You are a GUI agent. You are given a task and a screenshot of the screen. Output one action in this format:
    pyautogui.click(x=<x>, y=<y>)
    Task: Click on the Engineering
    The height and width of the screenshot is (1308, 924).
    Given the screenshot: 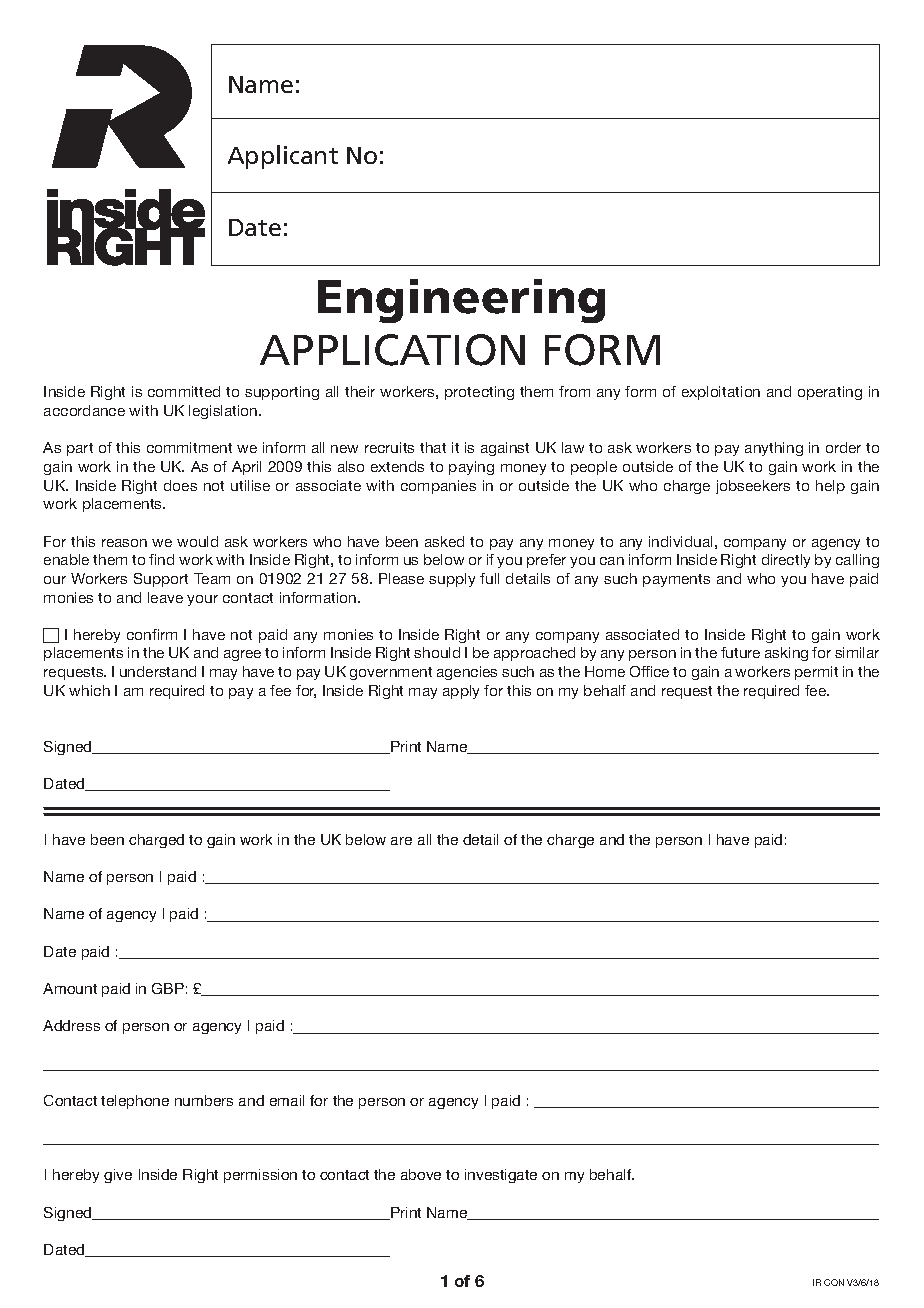 What is the action you would take?
    pyautogui.click(x=461, y=301)
